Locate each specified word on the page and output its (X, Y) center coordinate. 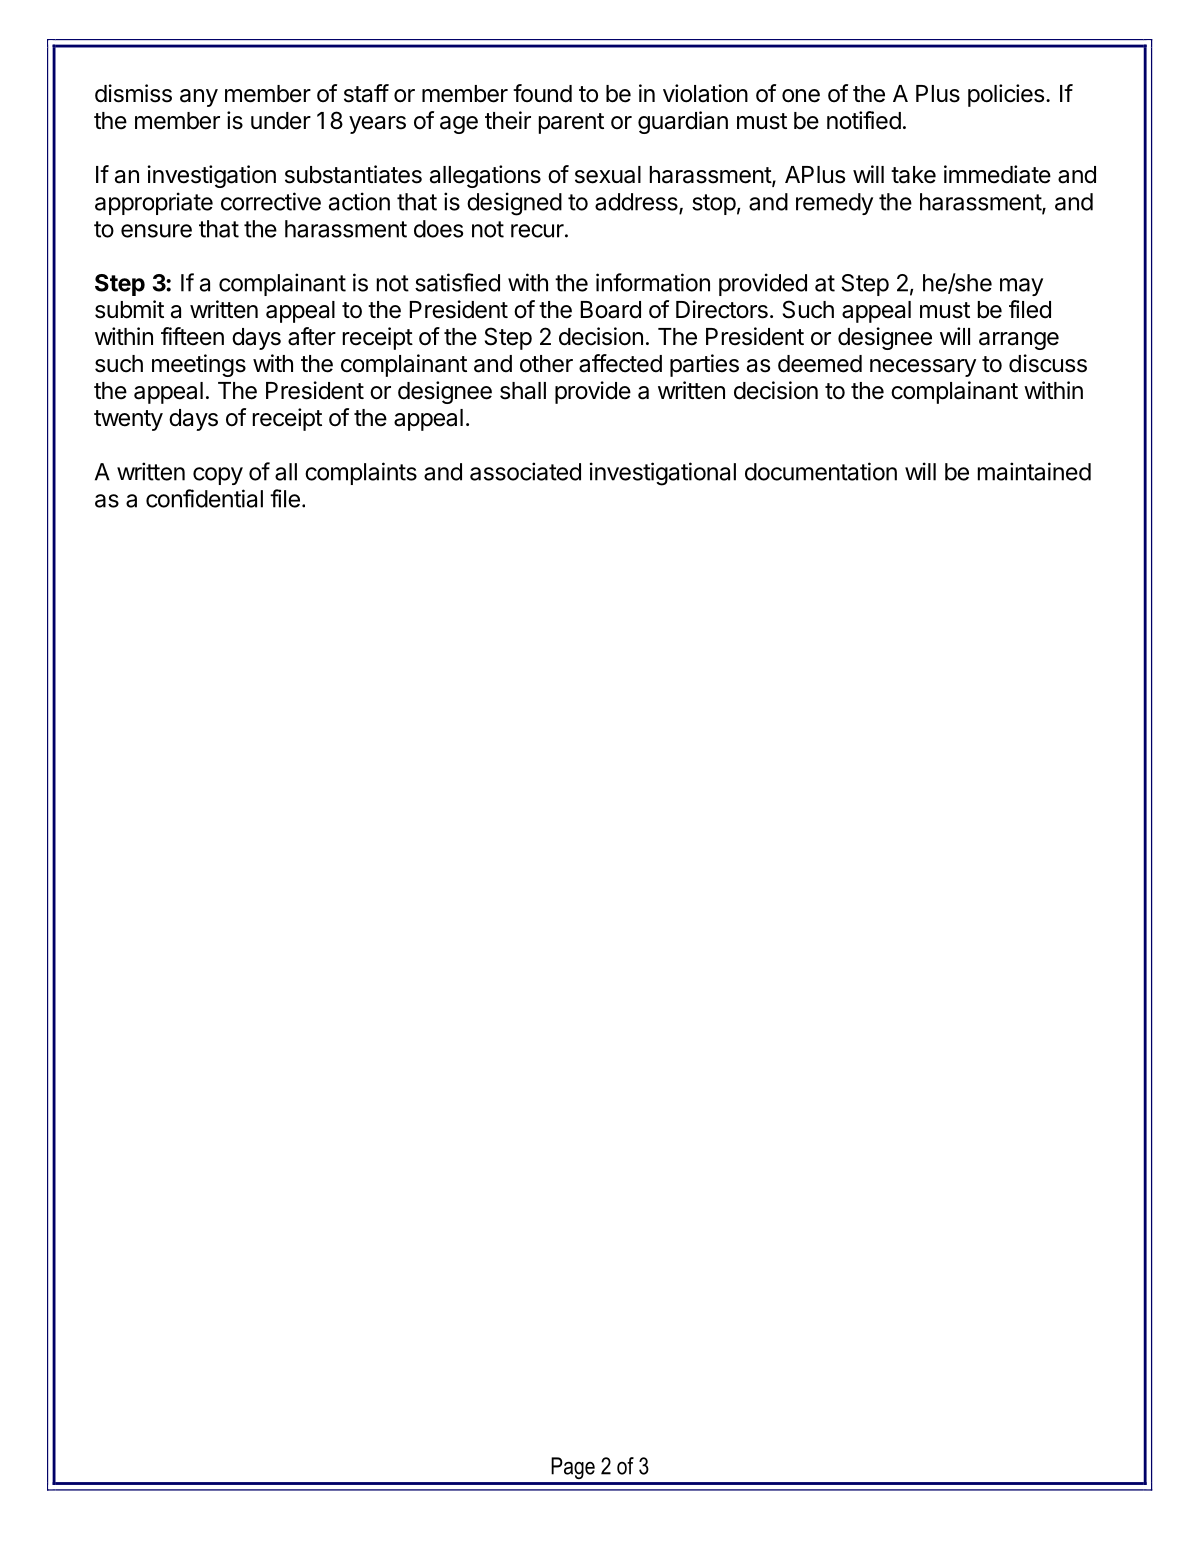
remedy (834, 204)
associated (525, 471)
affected (620, 363)
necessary (923, 368)
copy (218, 476)
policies (1006, 95)
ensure (156, 231)
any (199, 98)
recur (537, 231)
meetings (199, 365)
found (542, 93)
